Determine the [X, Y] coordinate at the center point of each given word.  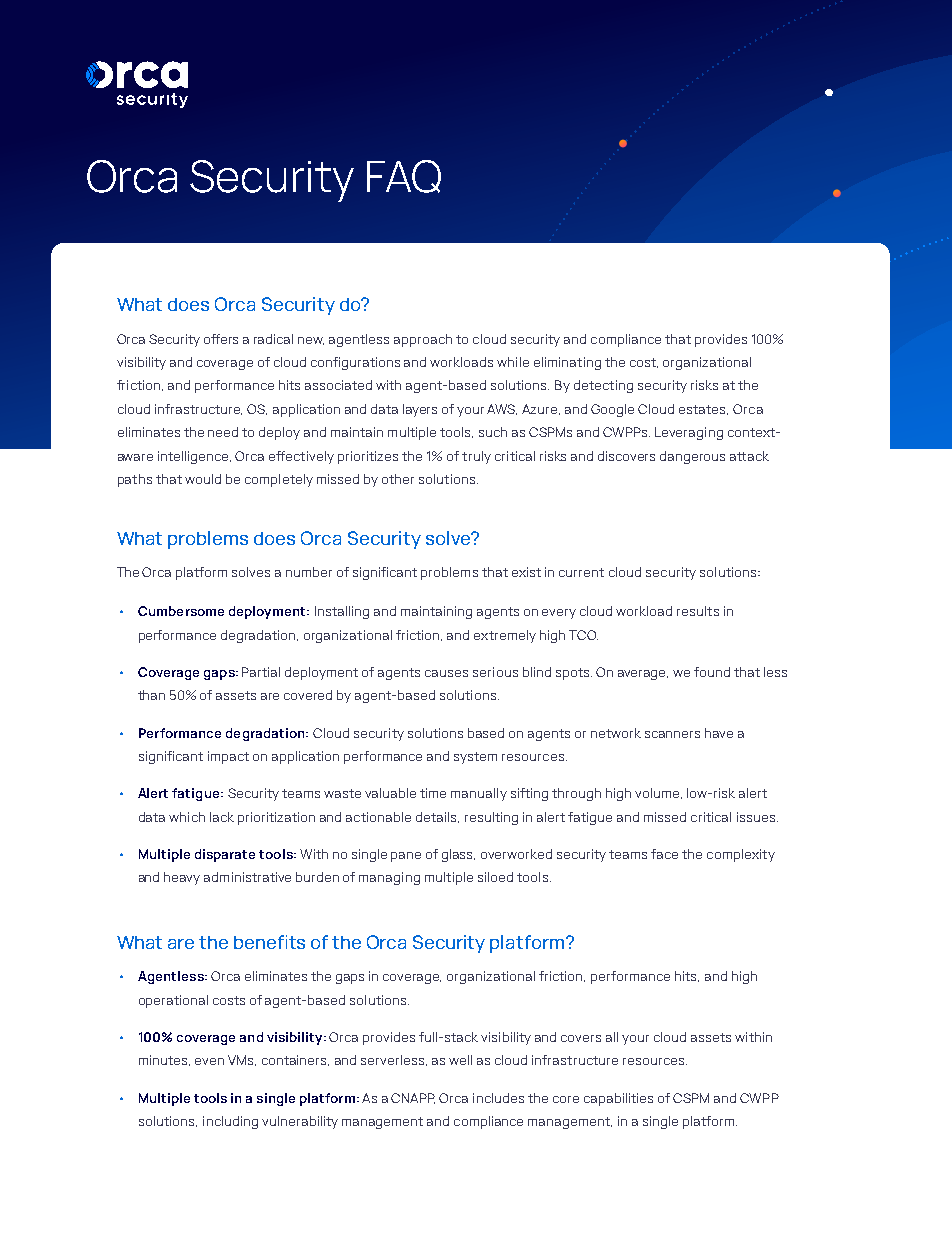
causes [446, 673]
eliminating [567, 363]
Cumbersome [181, 611]
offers [221, 339]
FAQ [404, 176]
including [230, 1122]
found [712, 672]
